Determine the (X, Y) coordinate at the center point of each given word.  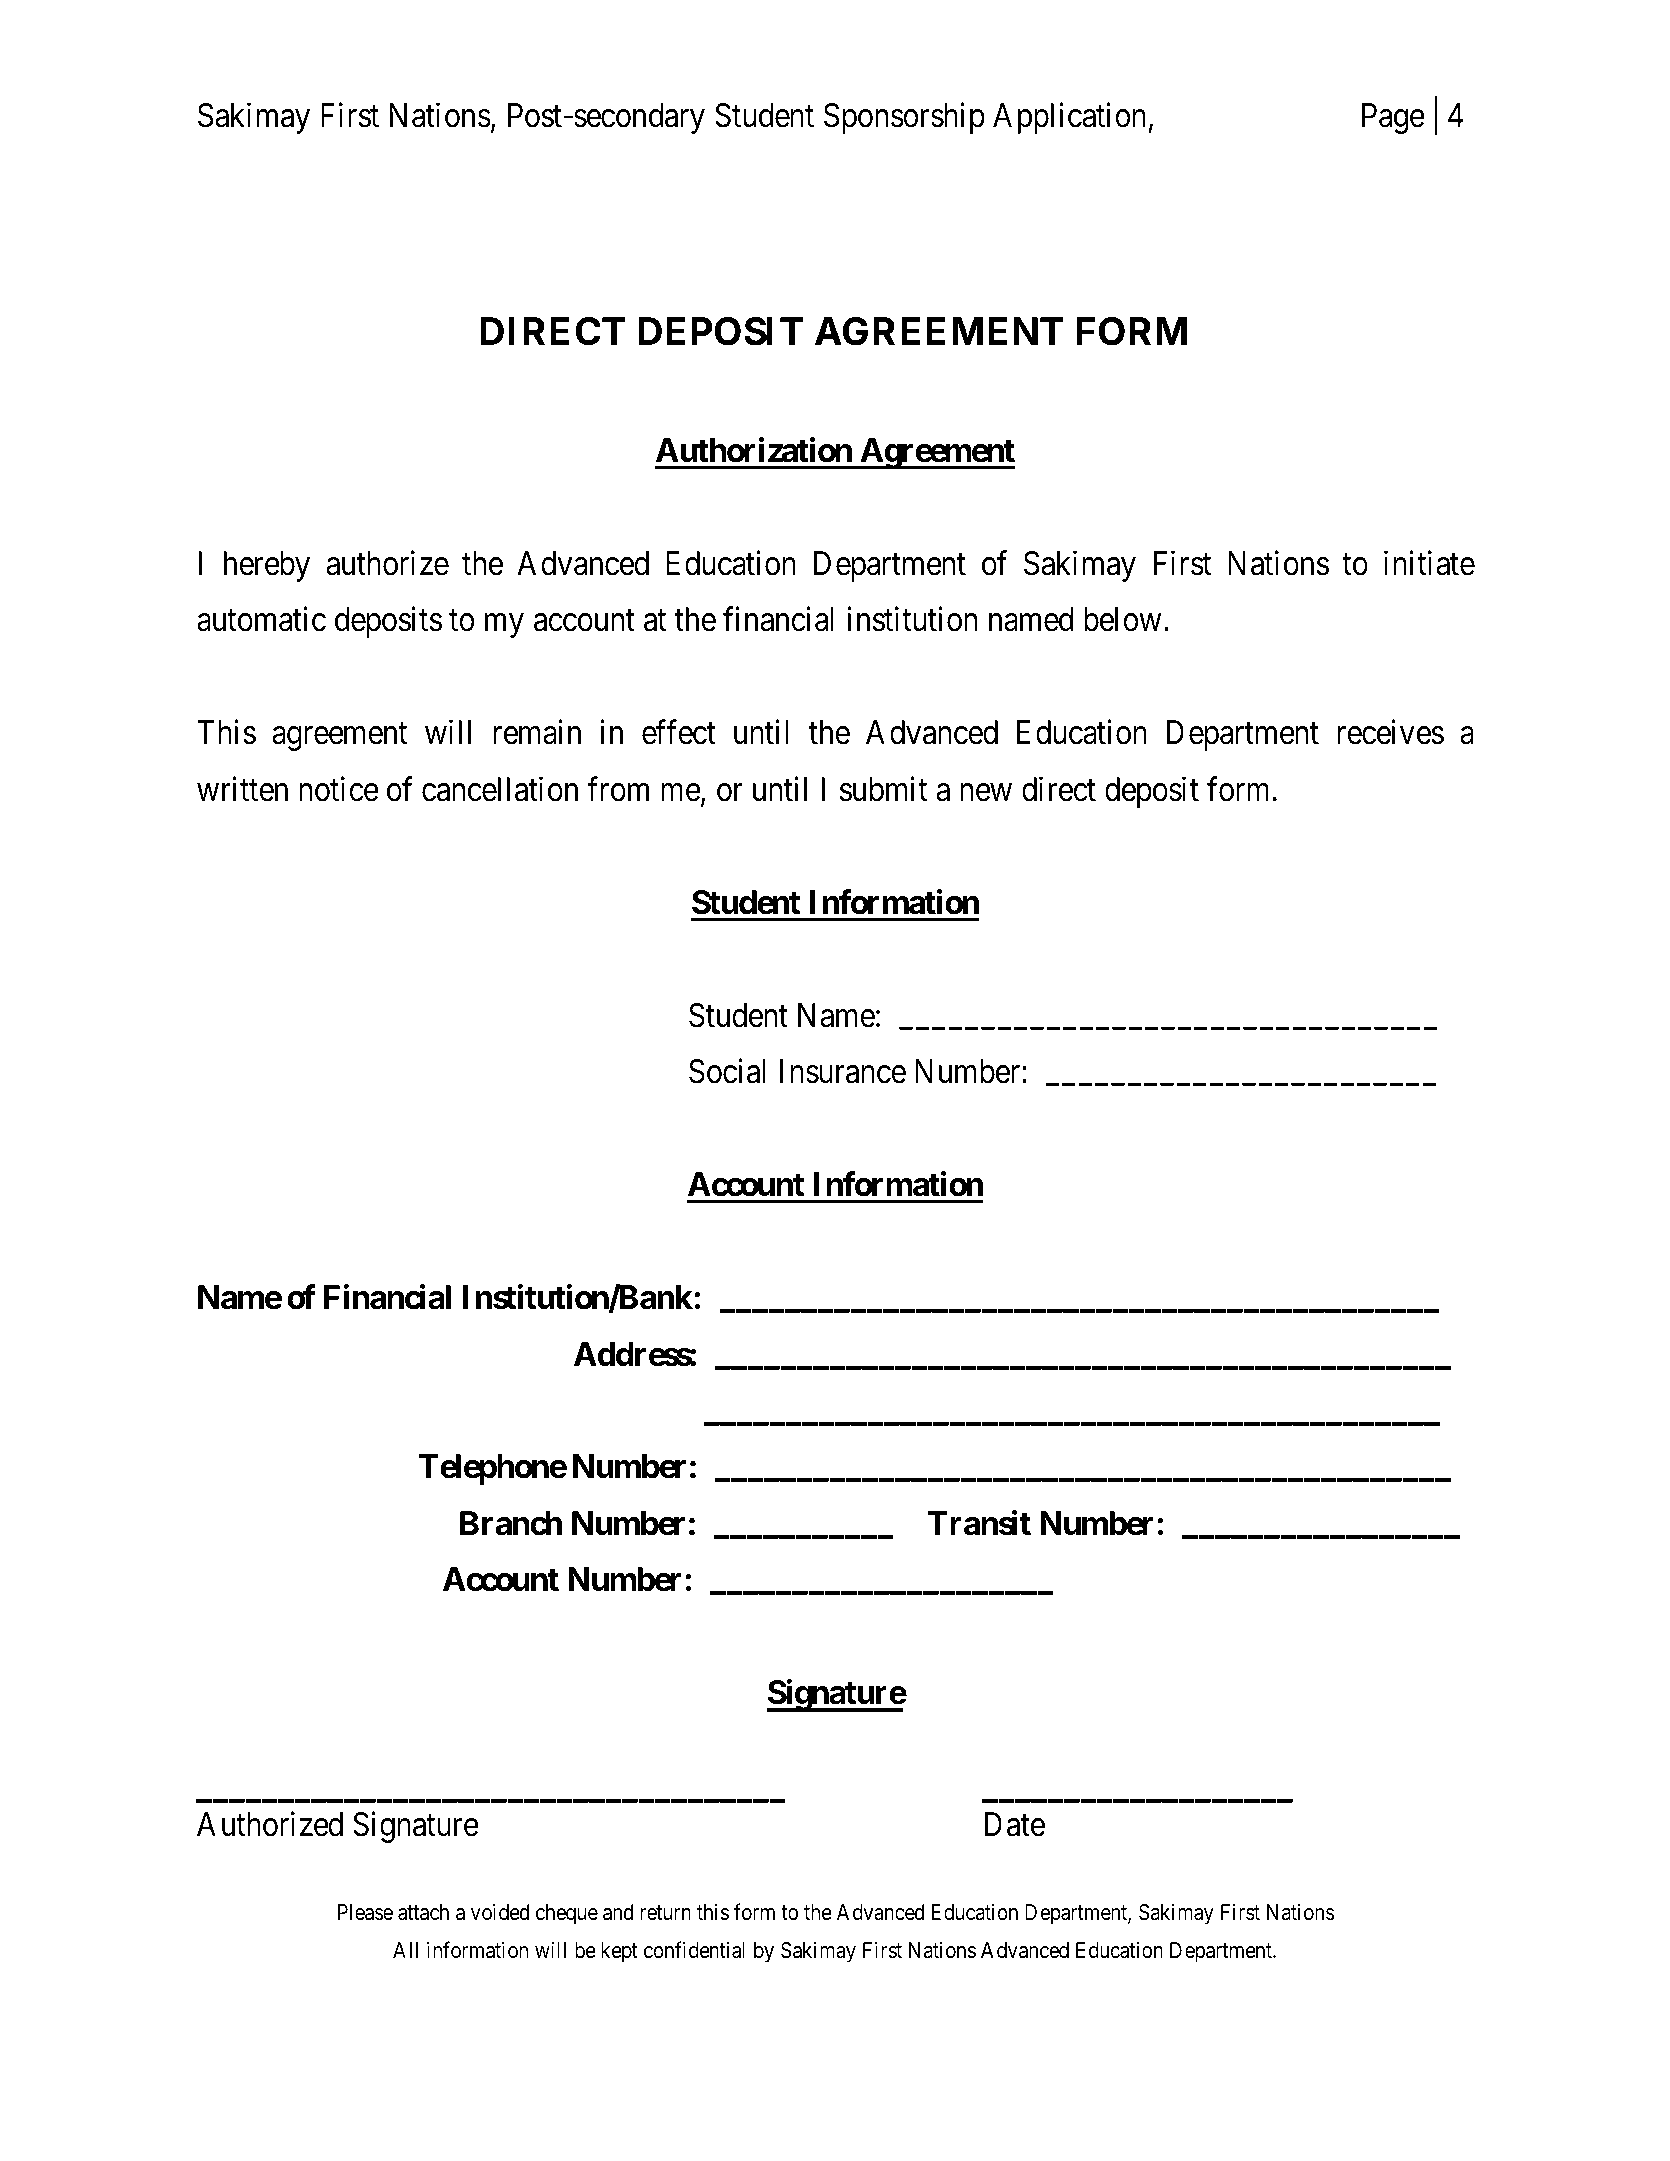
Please (365, 1912)
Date (1015, 1825)
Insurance (843, 1071)
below (1122, 619)
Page (1393, 118)
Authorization (754, 450)
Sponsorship (904, 118)
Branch (511, 1523)
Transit (979, 1523)
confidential (694, 1950)
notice (339, 789)
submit (883, 789)
